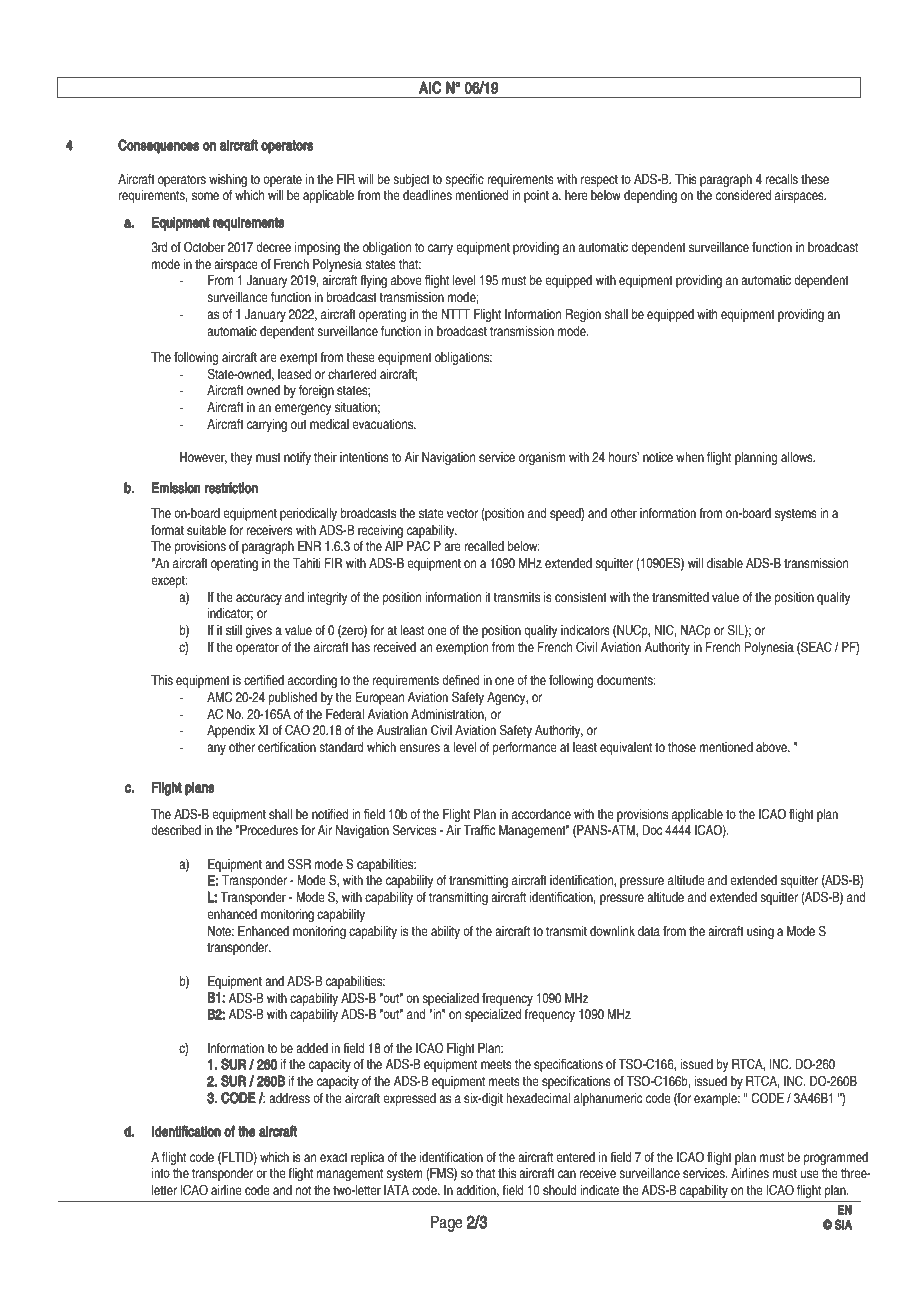 Image resolution: width=924 pixels, height=1308 pixels. What do you see at coordinates (542, 458) in the page?
I see `organism` at bounding box center [542, 458].
